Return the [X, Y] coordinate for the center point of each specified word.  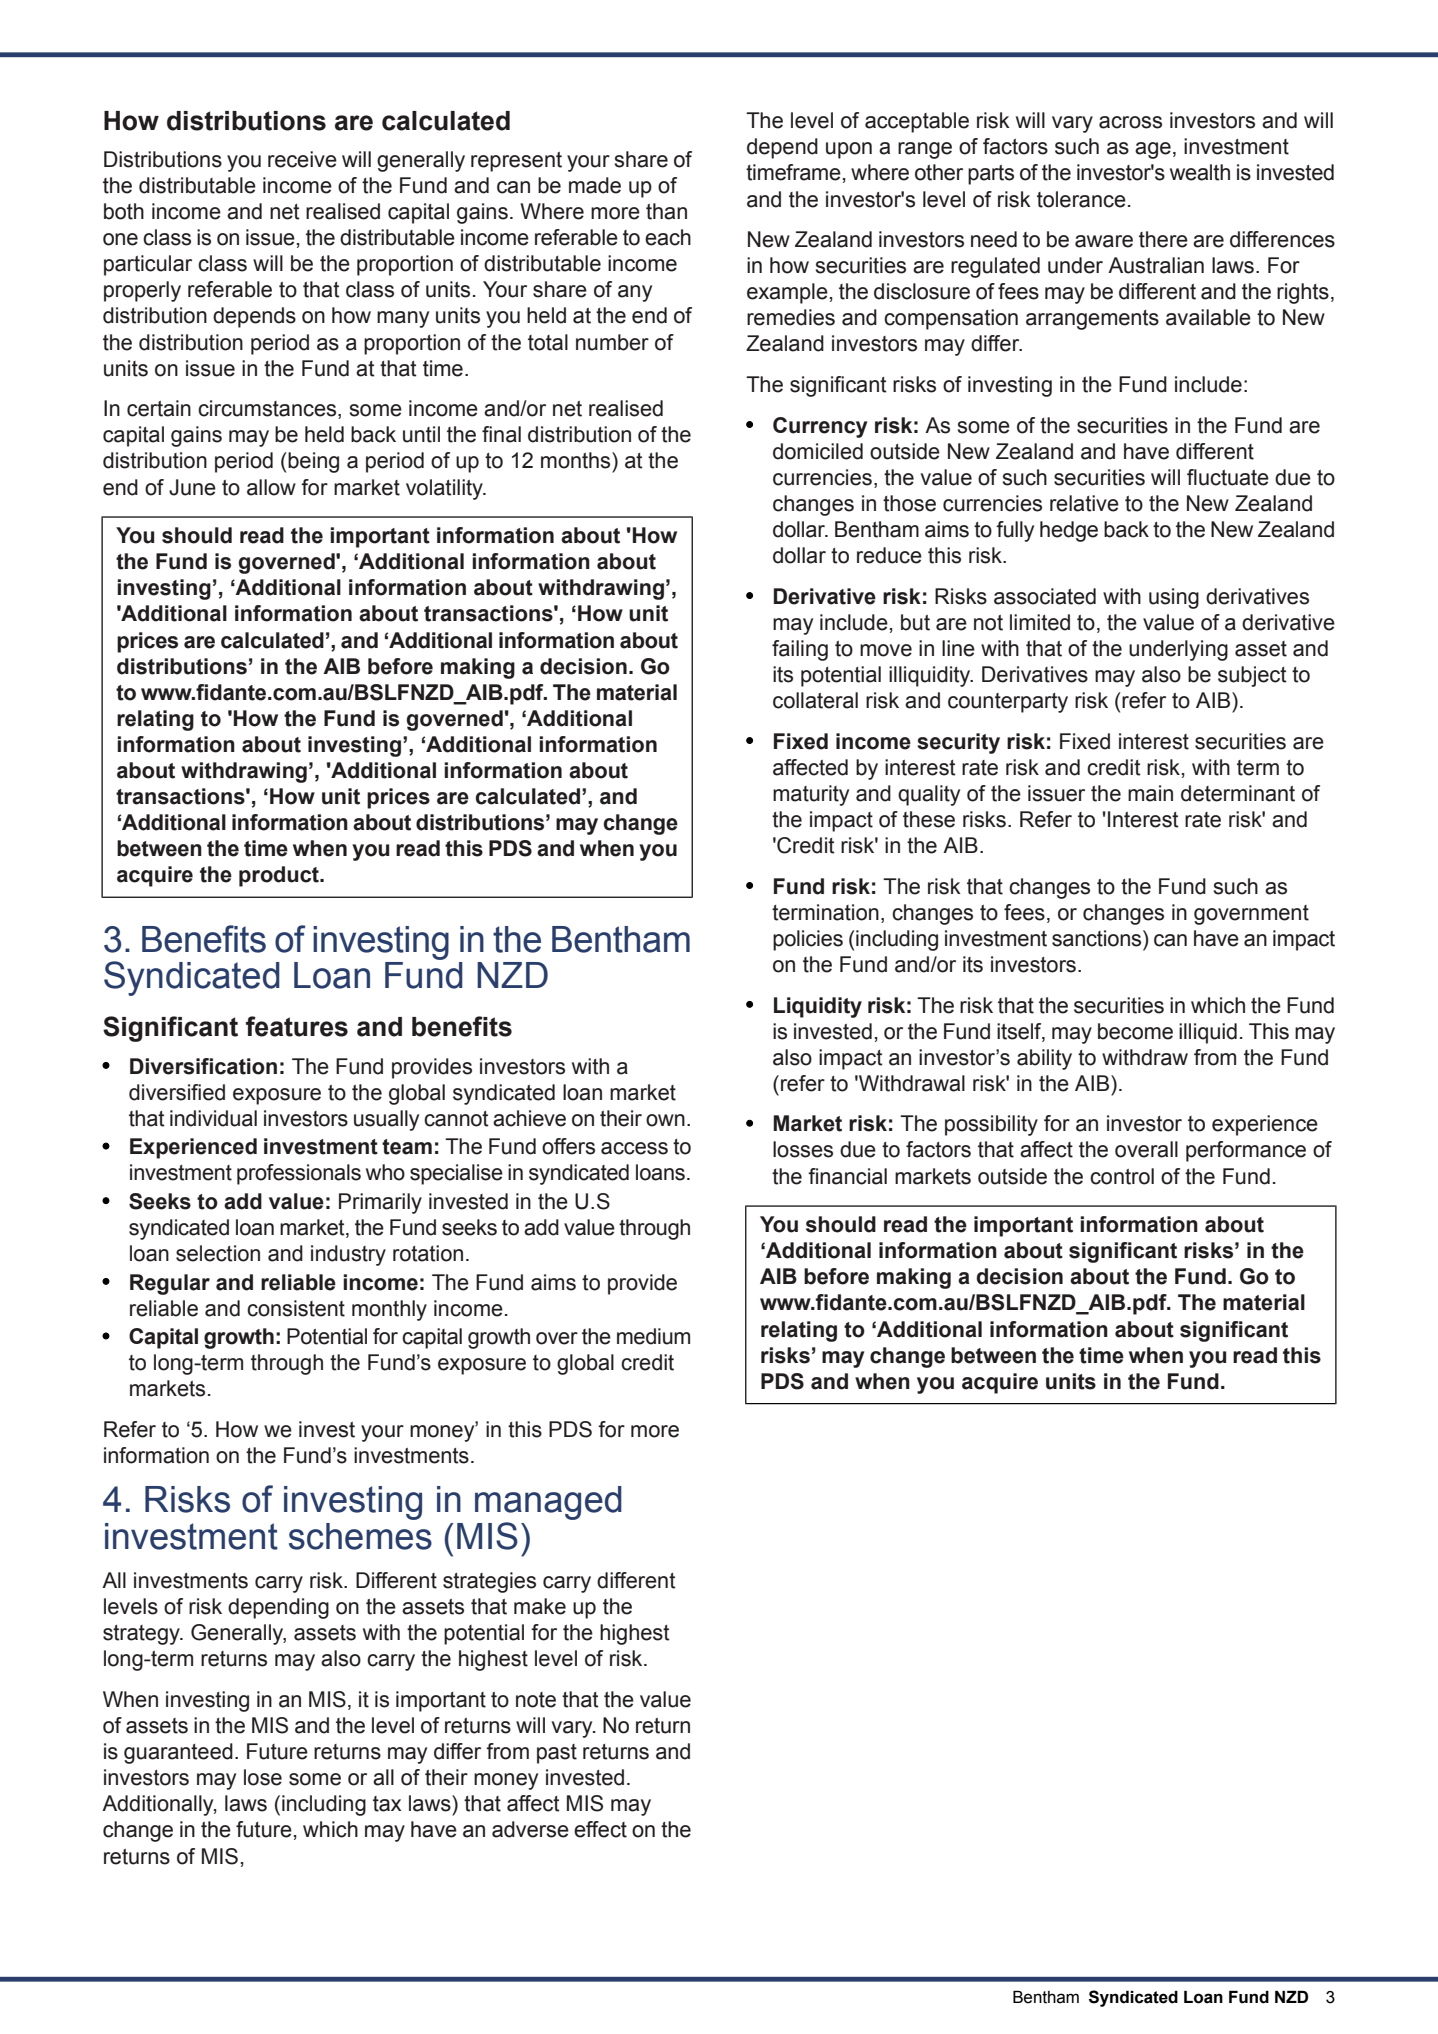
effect [600, 1829]
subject [1252, 676]
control [1122, 1176]
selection [218, 1253]
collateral [815, 700]
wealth [1200, 172]
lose [263, 1777]
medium [653, 1336]
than [666, 211]
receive [302, 159]
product [280, 876]
